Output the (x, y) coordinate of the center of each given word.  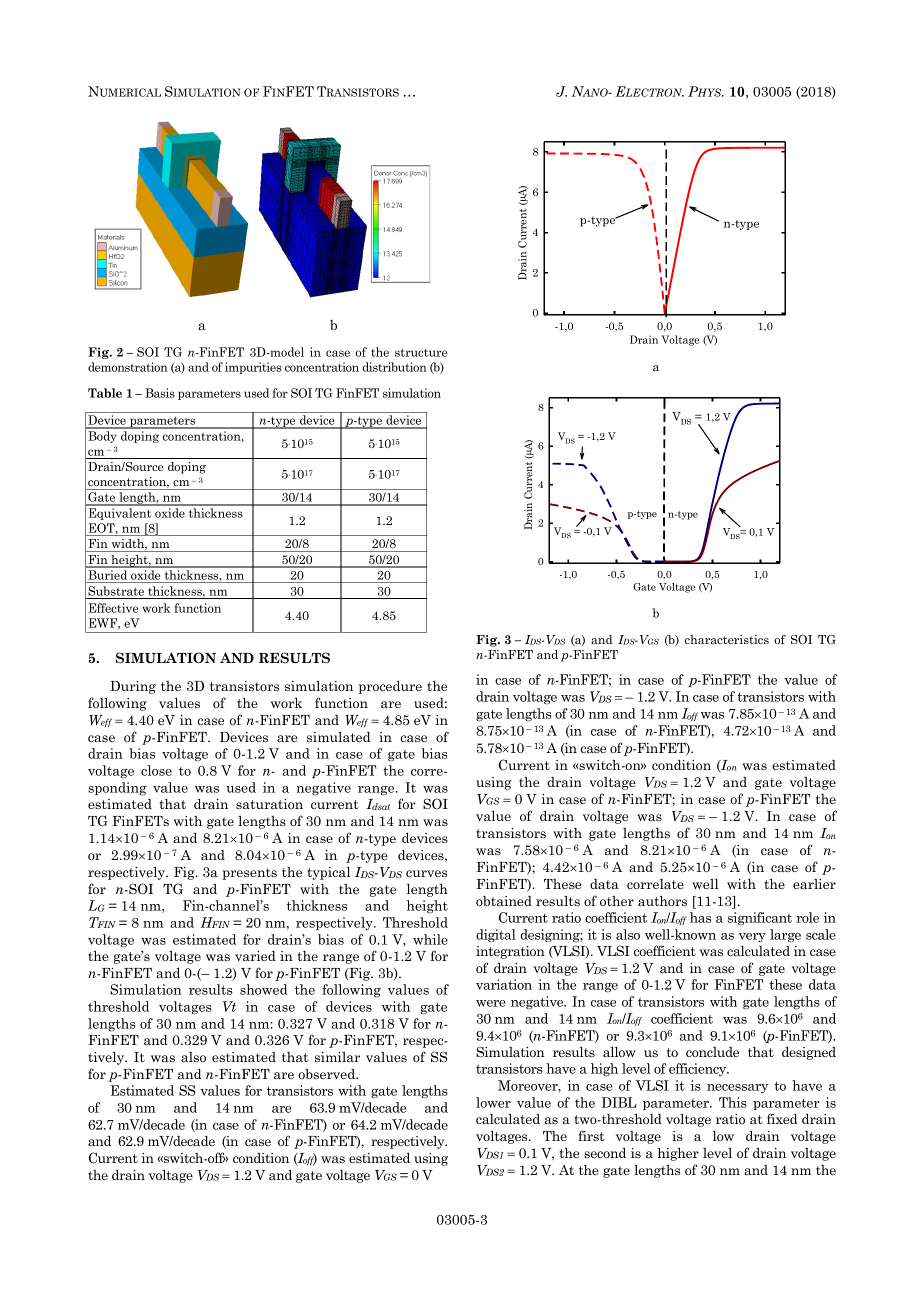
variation (504, 984)
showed (264, 989)
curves (426, 873)
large (785, 936)
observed (328, 1074)
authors (662, 901)
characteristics (727, 639)
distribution (394, 367)
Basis (160, 393)
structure (421, 352)
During (133, 687)
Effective (113, 608)
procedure (390, 687)
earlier (814, 884)
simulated (339, 737)
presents (249, 874)
